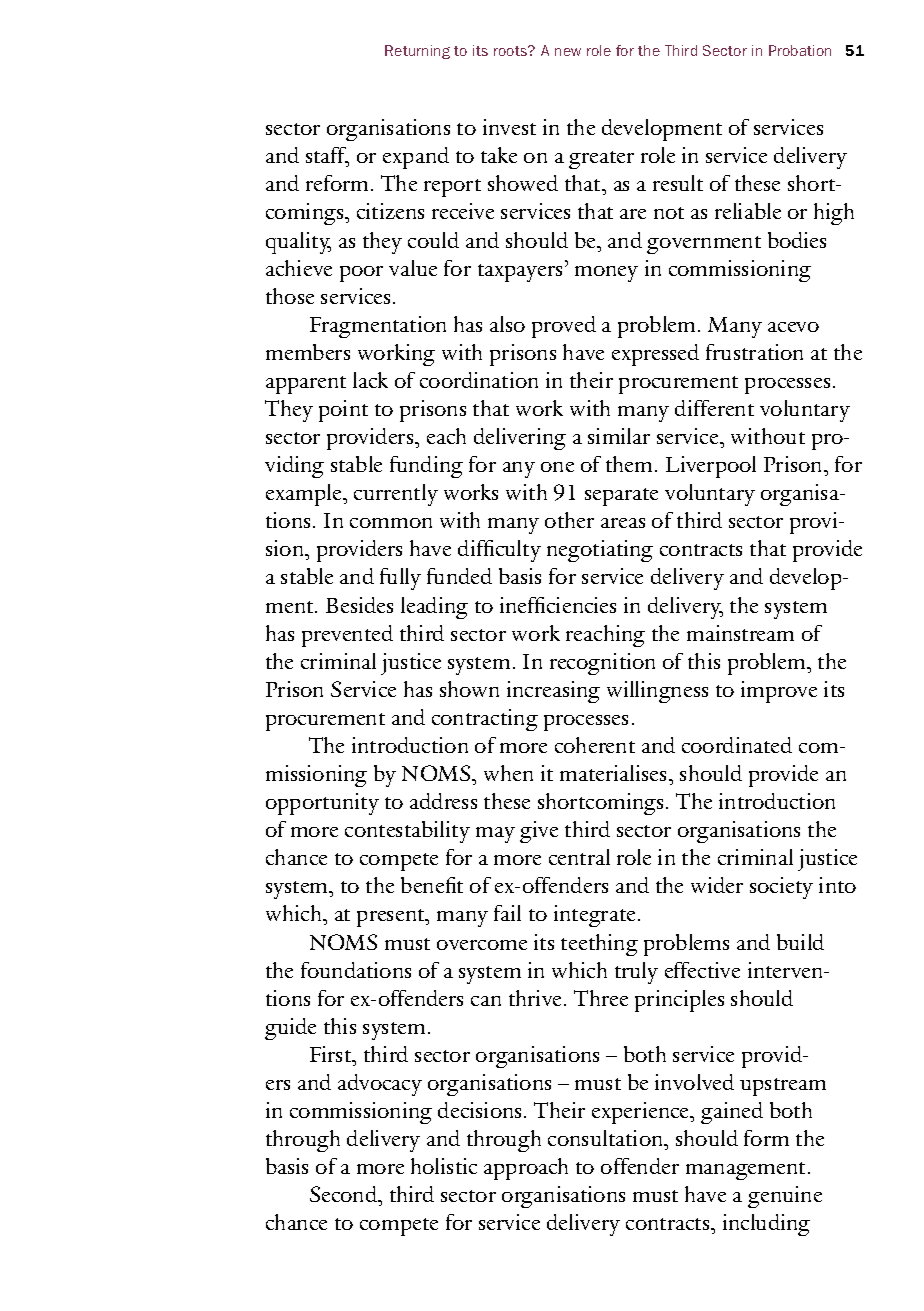  Describe the element at coordinates (602, 664) in the image. I see `recognition` at that location.
